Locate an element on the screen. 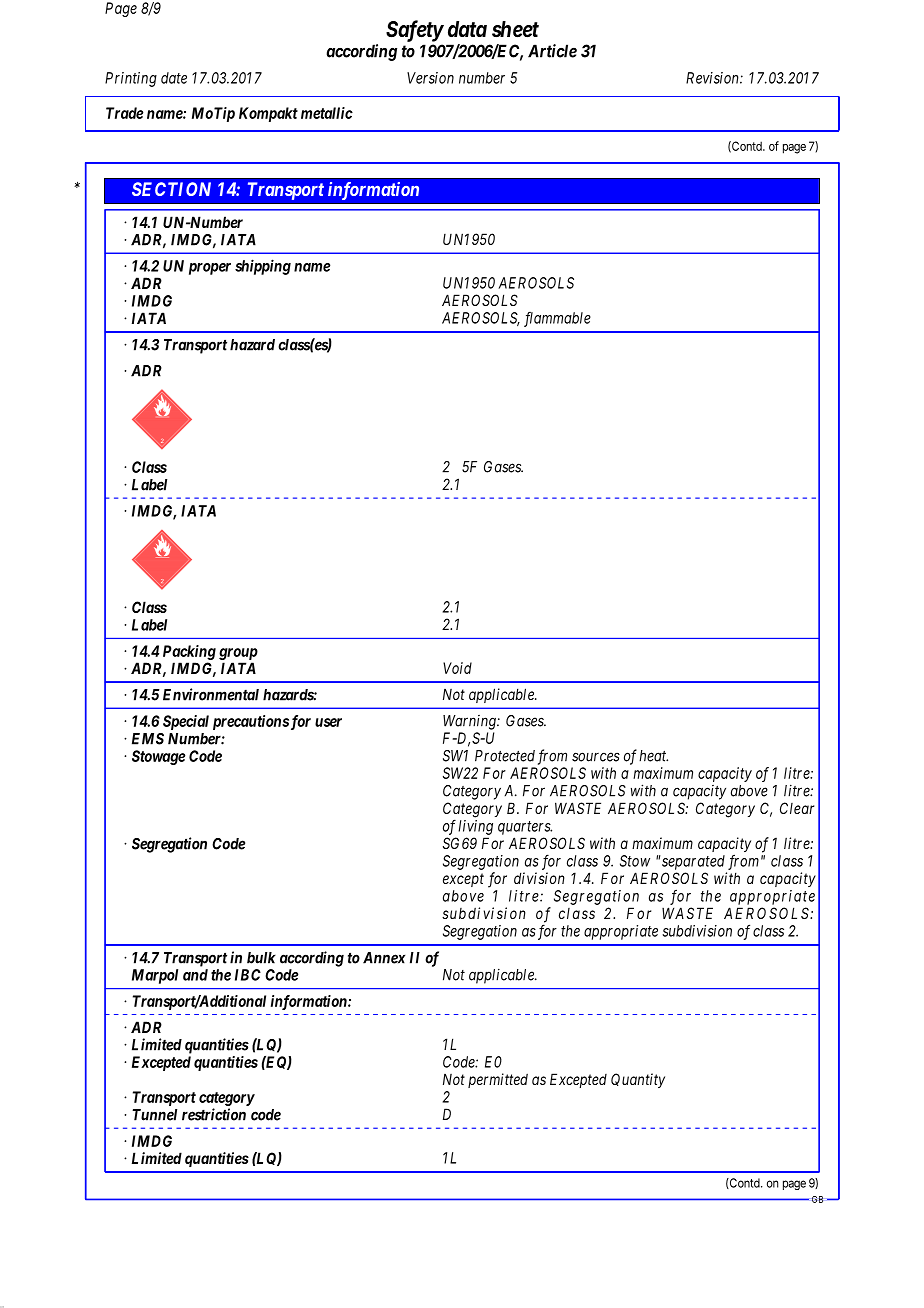 Image resolution: width=924 pixels, height=1308 pixels. flammable is located at coordinates (557, 319).
